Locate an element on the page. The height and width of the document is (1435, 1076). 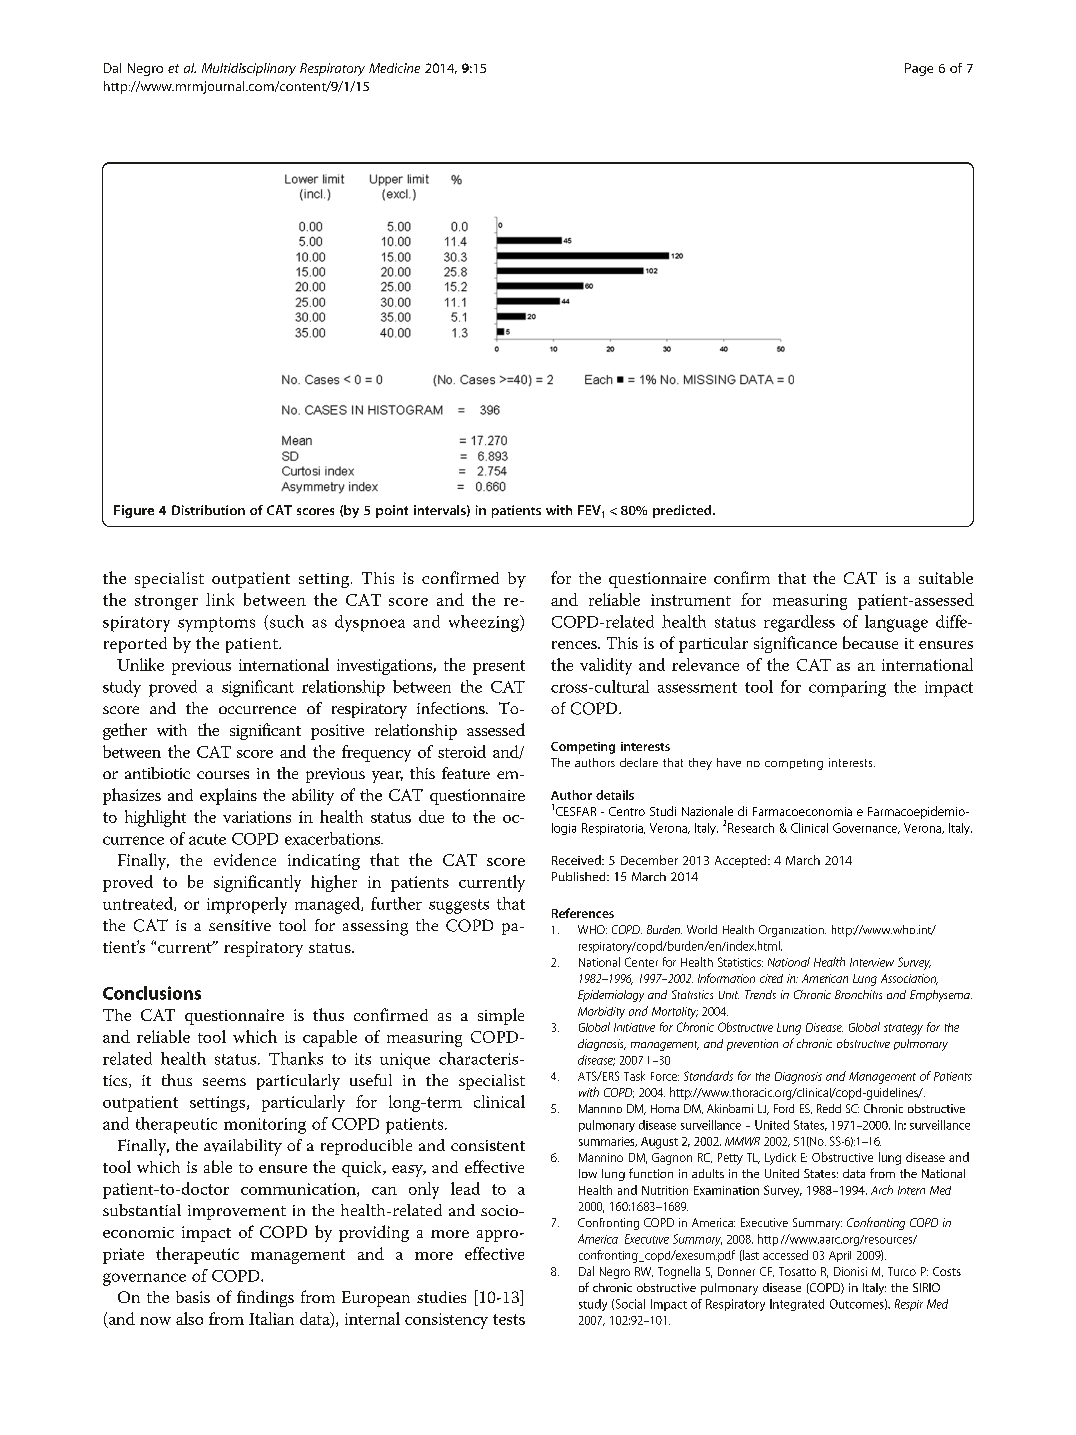
Medicine is located at coordinates (394, 68).
